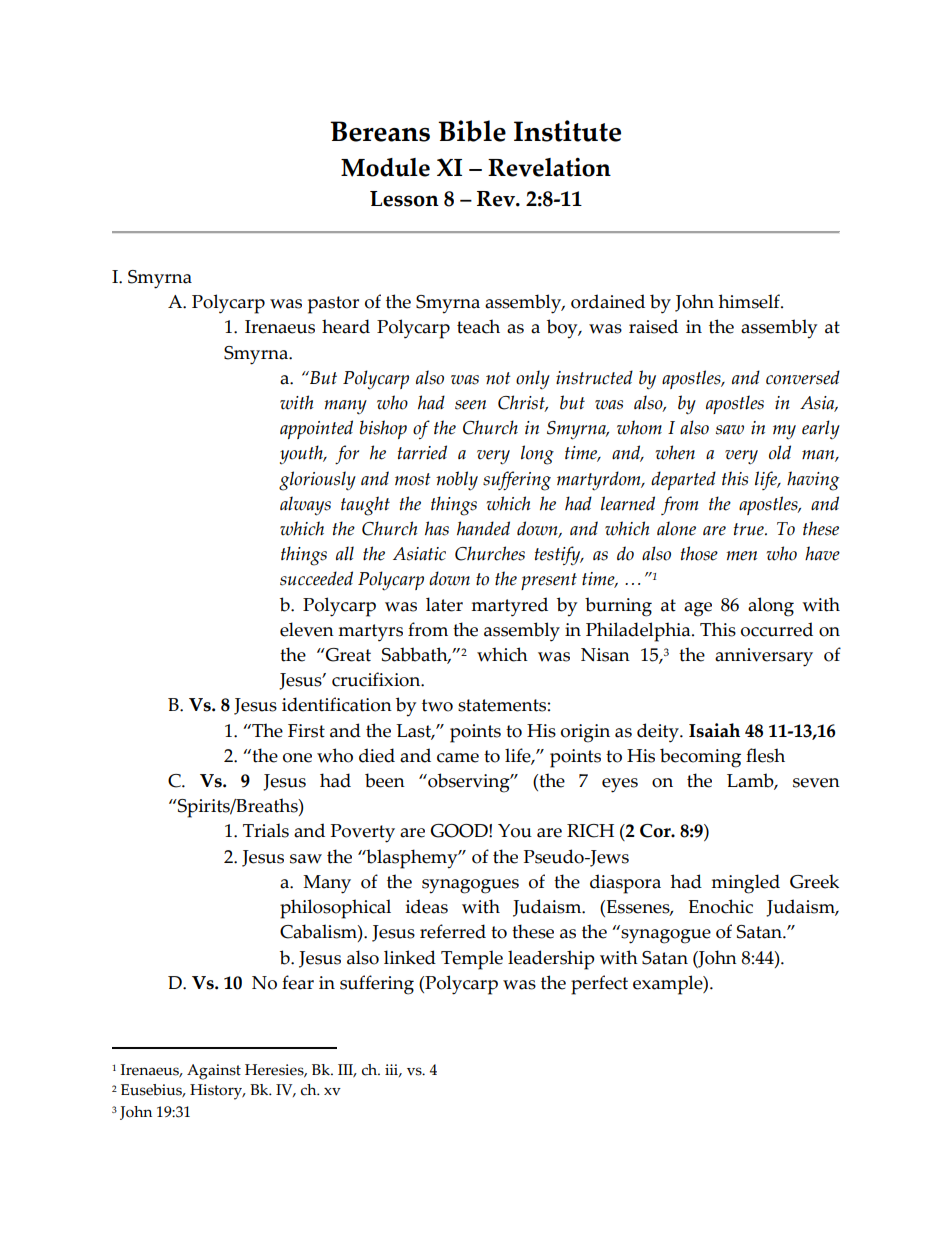 The image size is (952, 1233). I want to click on Revelation, so click(549, 167).
